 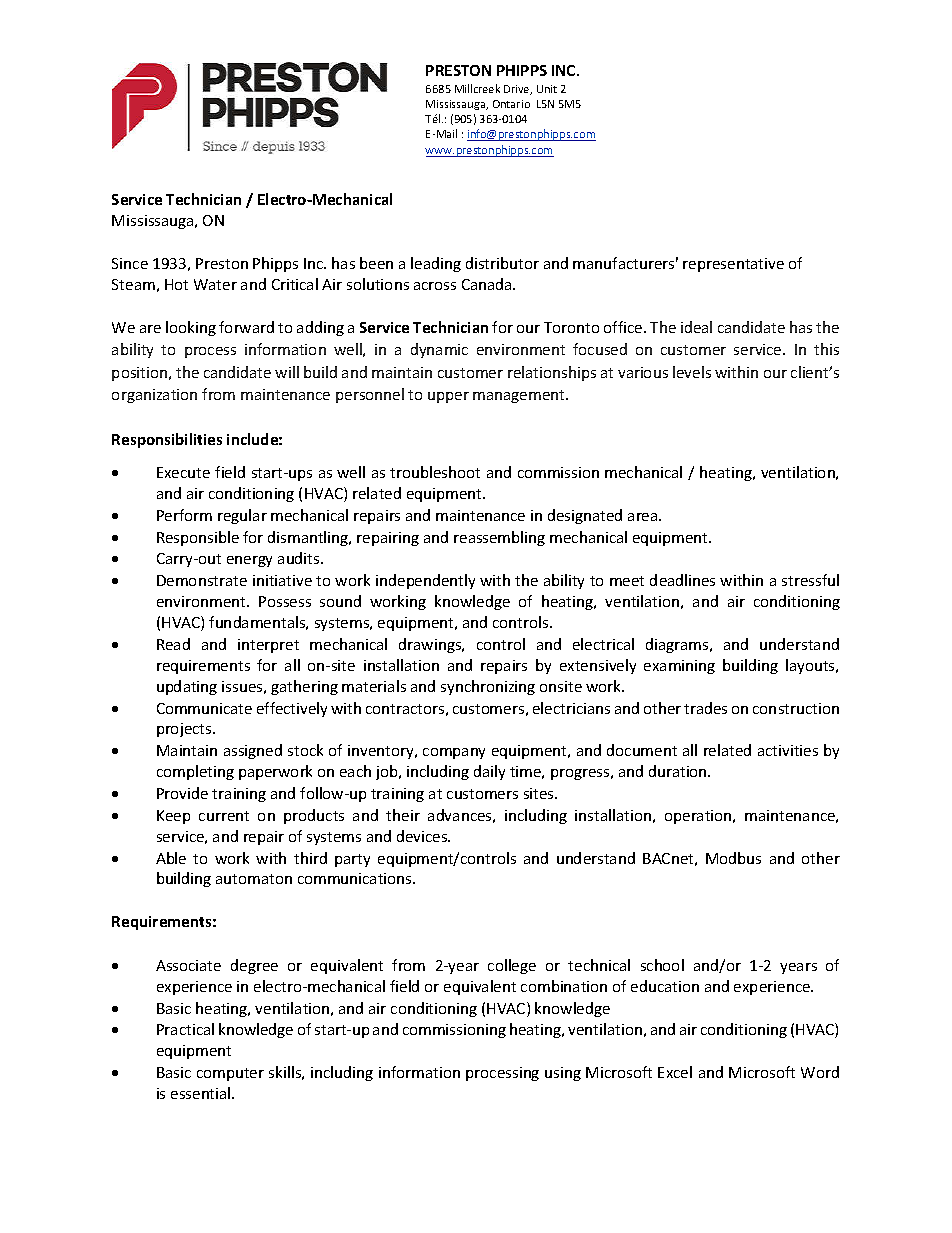 I want to click on Excel, so click(x=675, y=1072).
